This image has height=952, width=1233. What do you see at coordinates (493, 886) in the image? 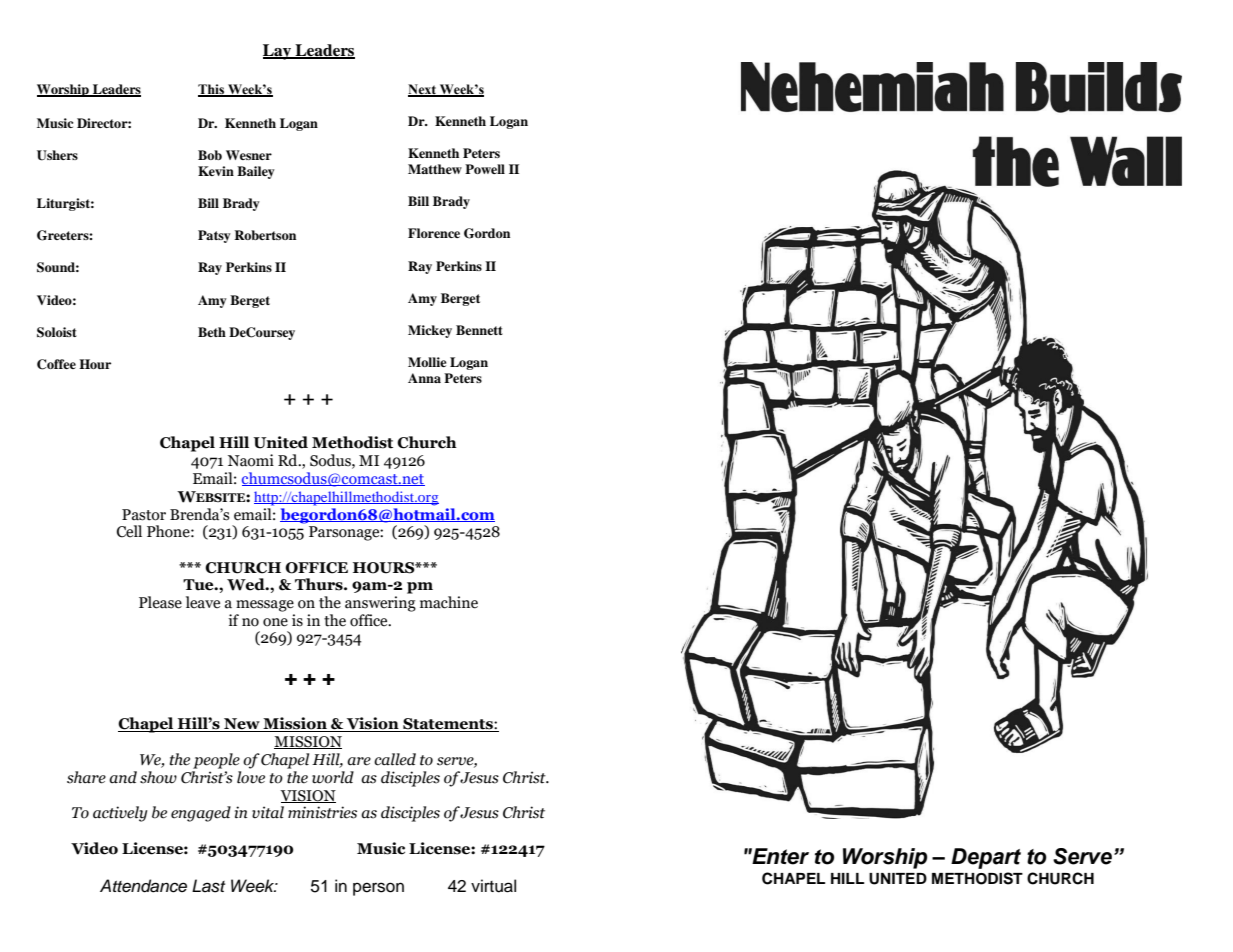
I see `virtual` at bounding box center [493, 886].
